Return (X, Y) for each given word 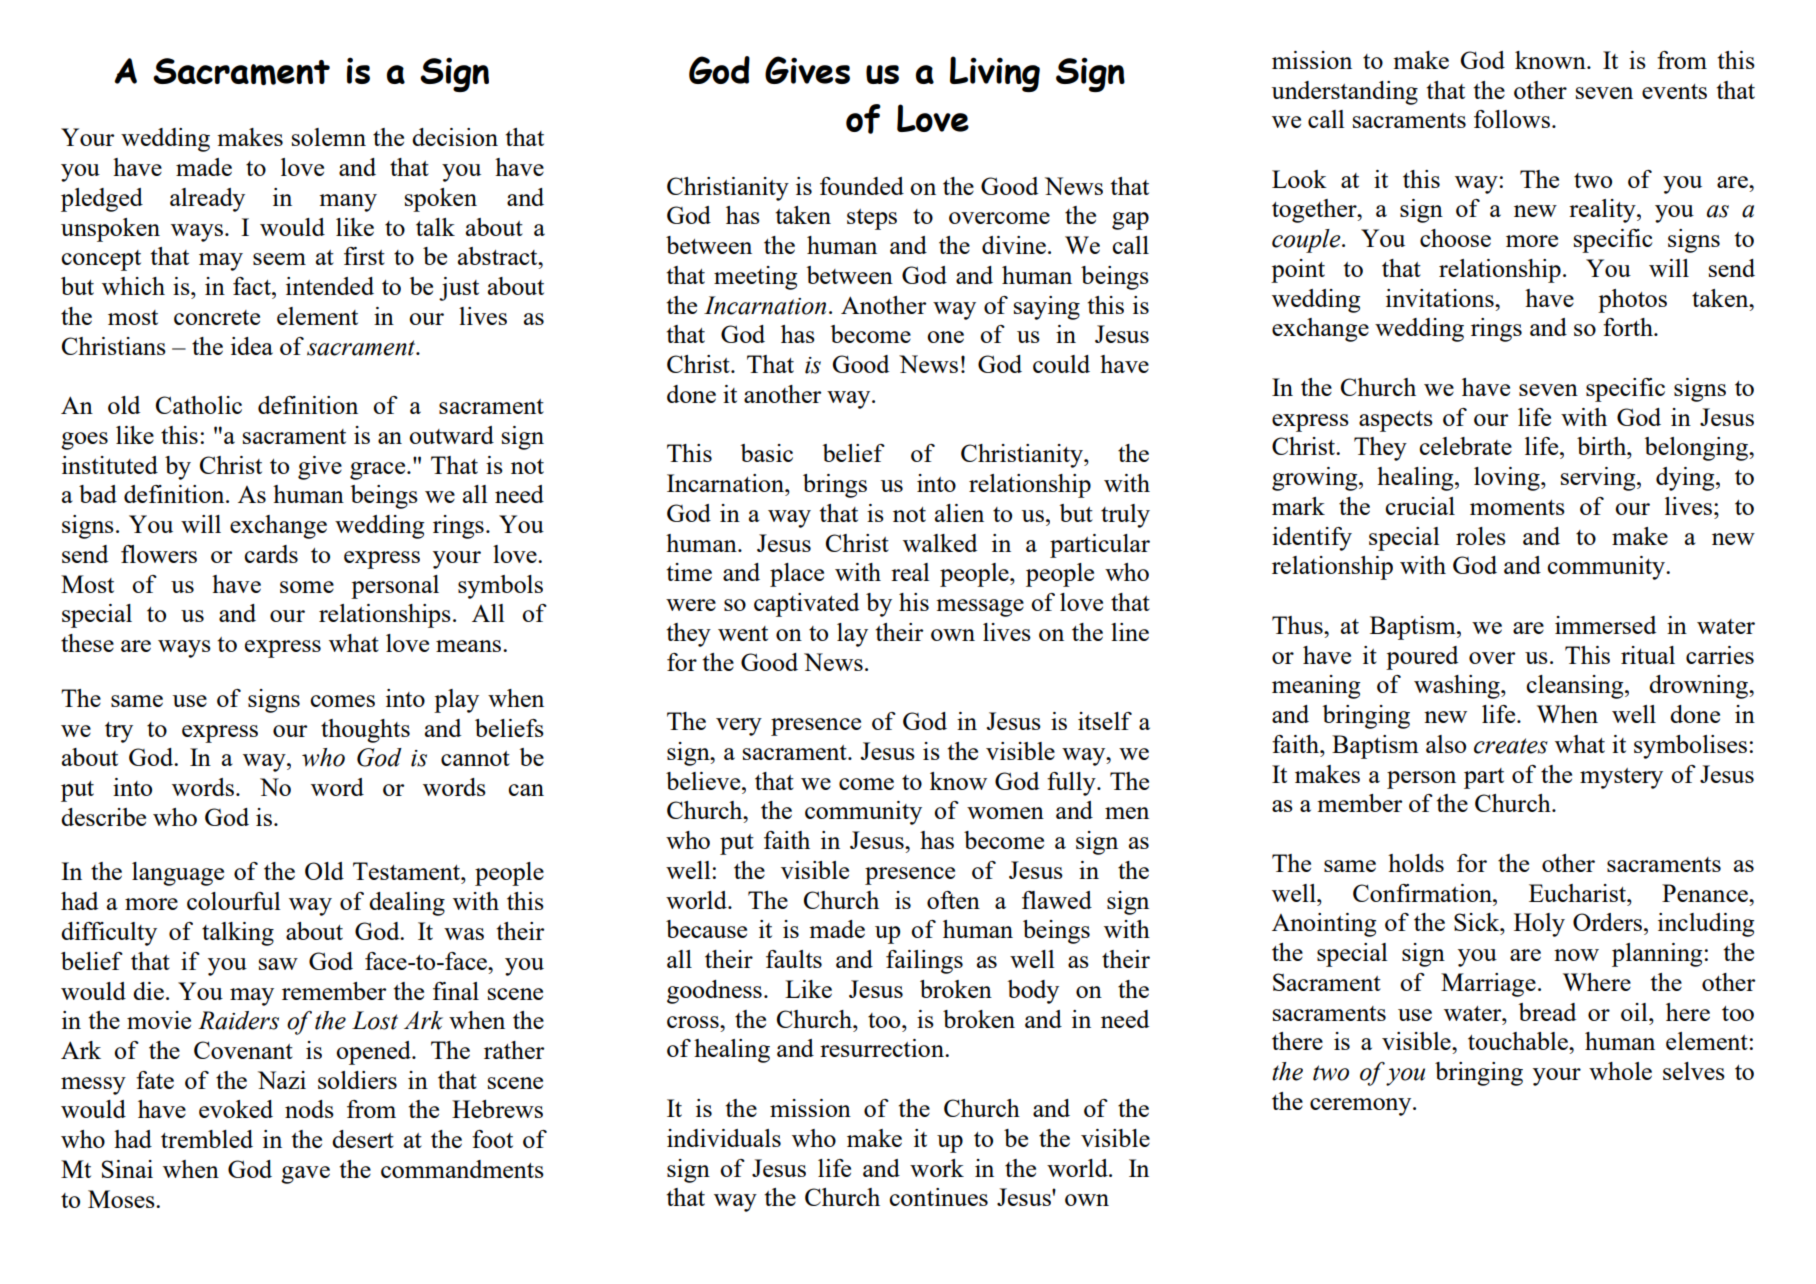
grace (379, 471)
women (1005, 813)
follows (1513, 119)
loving (1508, 479)
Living (995, 74)
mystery (1621, 778)
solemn (329, 137)
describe (103, 817)
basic (766, 453)
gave (305, 1175)
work (937, 1168)
